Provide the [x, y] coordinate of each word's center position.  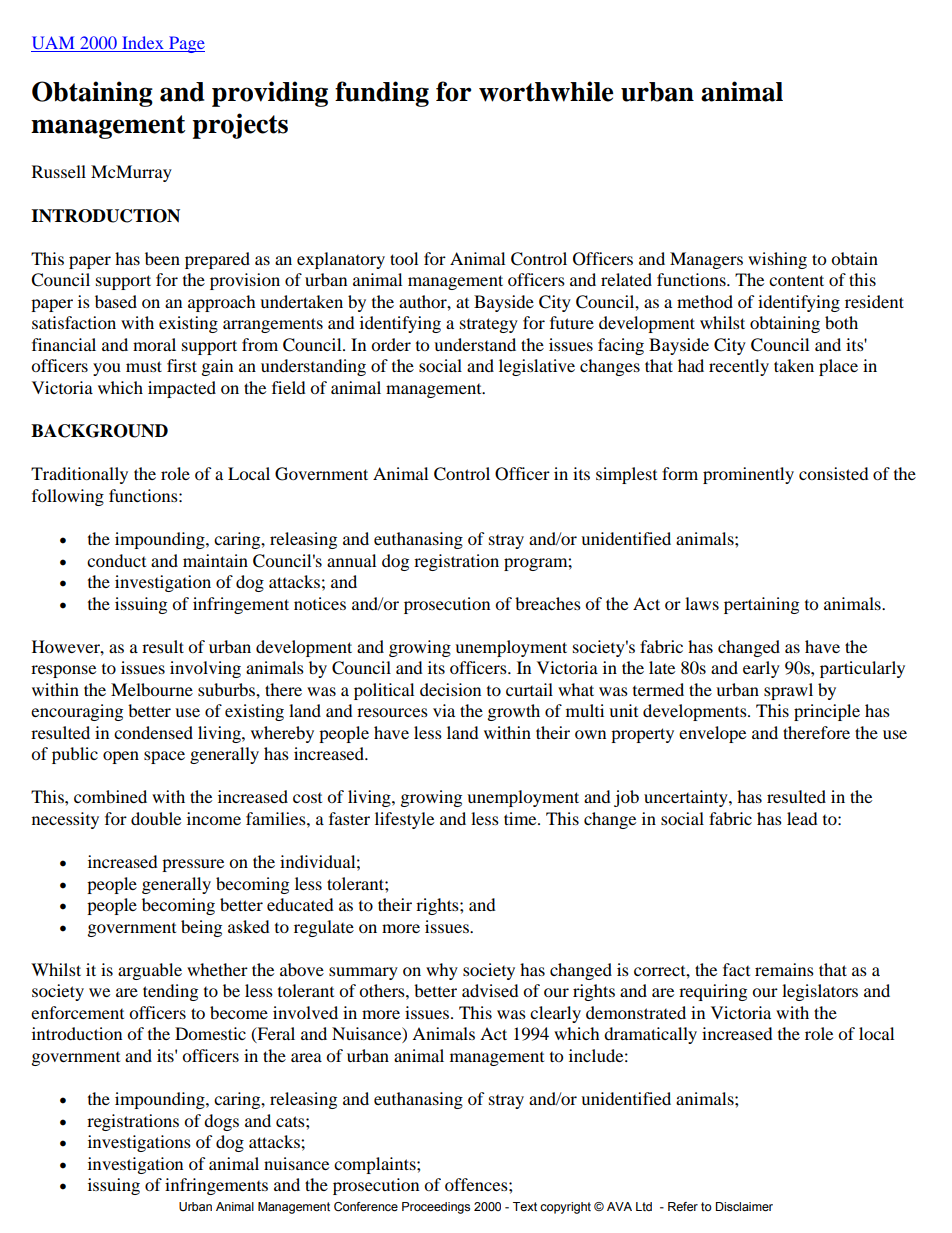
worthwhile [546, 91]
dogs [221, 1122]
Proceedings [436, 1208]
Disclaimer [744, 1206]
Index [143, 42]
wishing [777, 260]
